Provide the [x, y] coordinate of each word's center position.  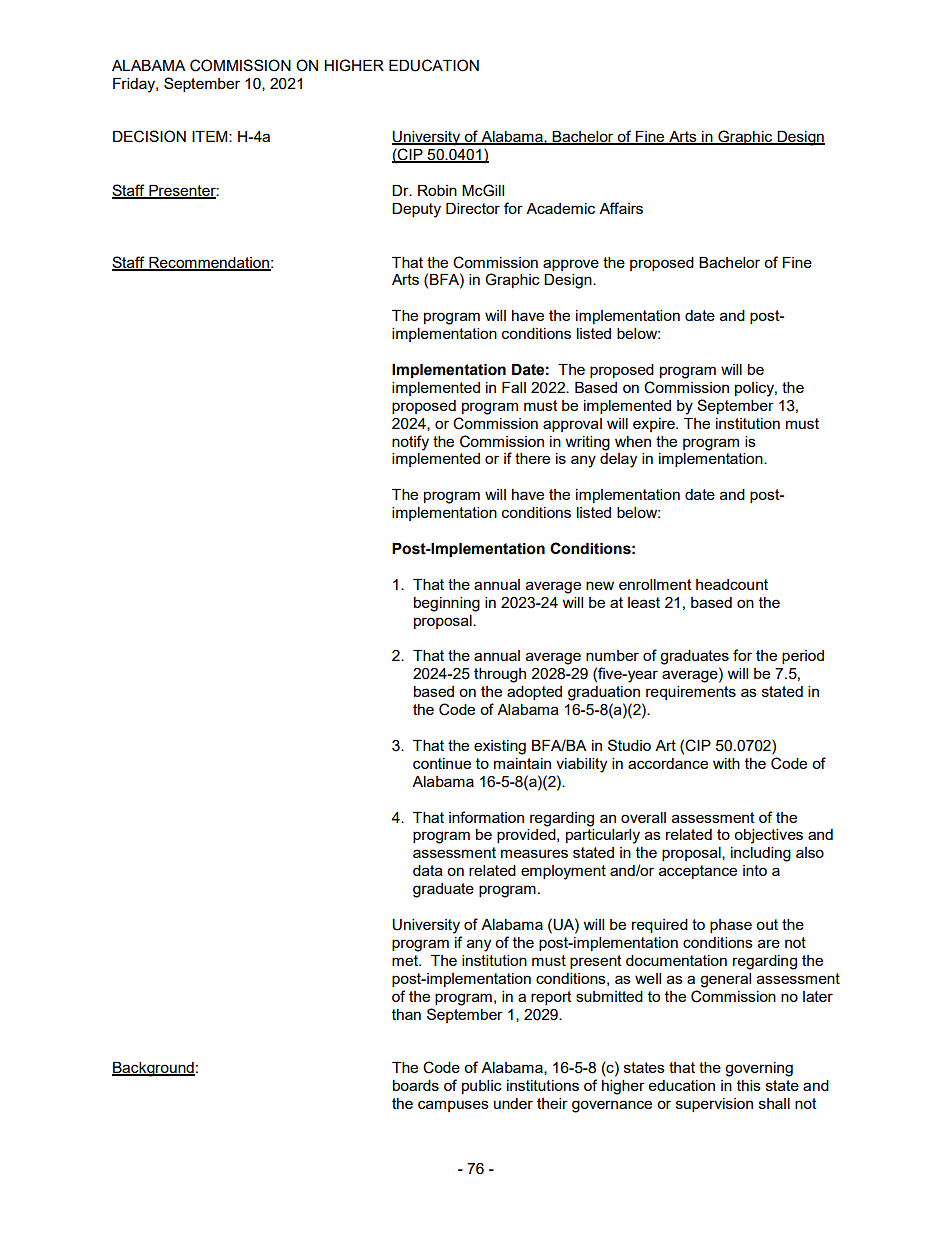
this [749, 1085]
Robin [437, 190]
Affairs [621, 208]
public [482, 1087]
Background [153, 1069]
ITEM [211, 136]
